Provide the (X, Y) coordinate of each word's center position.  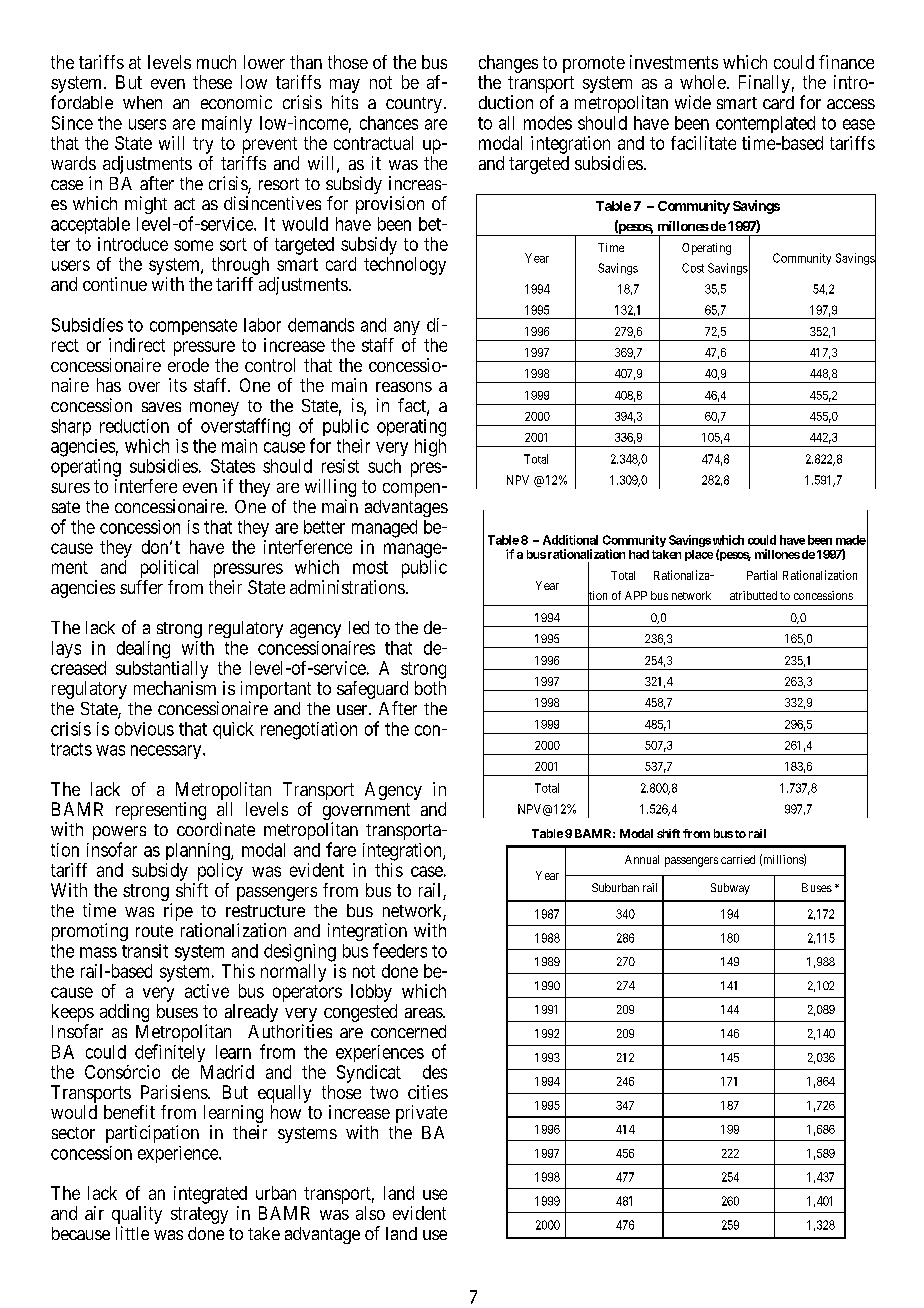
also (370, 1213)
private (421, 1114)
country (414, 105)
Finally (764, 84)
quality (137, 1216)
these (212, 82)
